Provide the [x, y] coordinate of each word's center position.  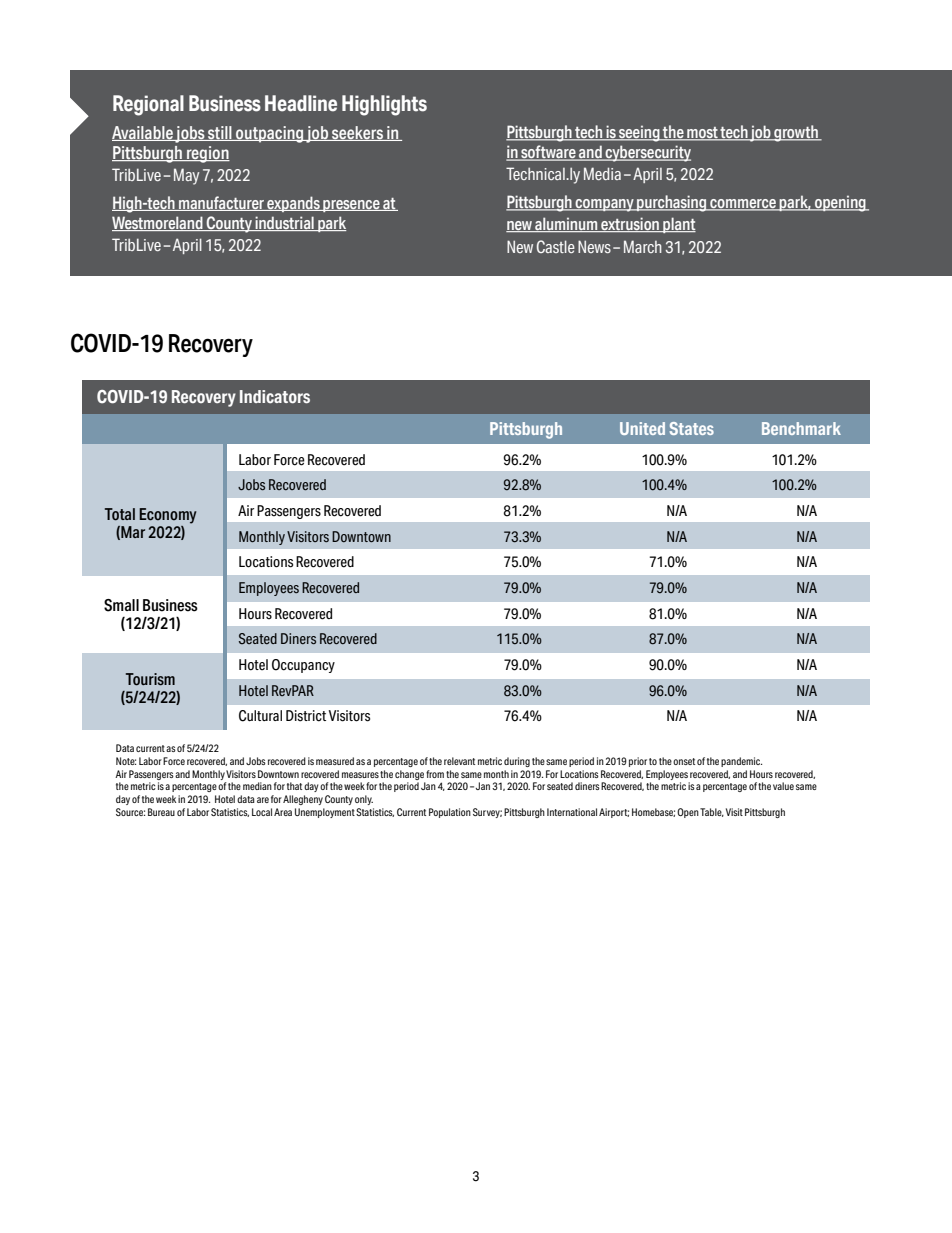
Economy [168, 516]
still [220, 133]
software [548, 153]
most [702, 134]
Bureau [161, 812]
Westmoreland [158, 223]
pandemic [741, 762]
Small [121, 605]
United [642, 428]
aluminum [566, 224]
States [692, 428]
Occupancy [303, 666]
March [643, 246]
